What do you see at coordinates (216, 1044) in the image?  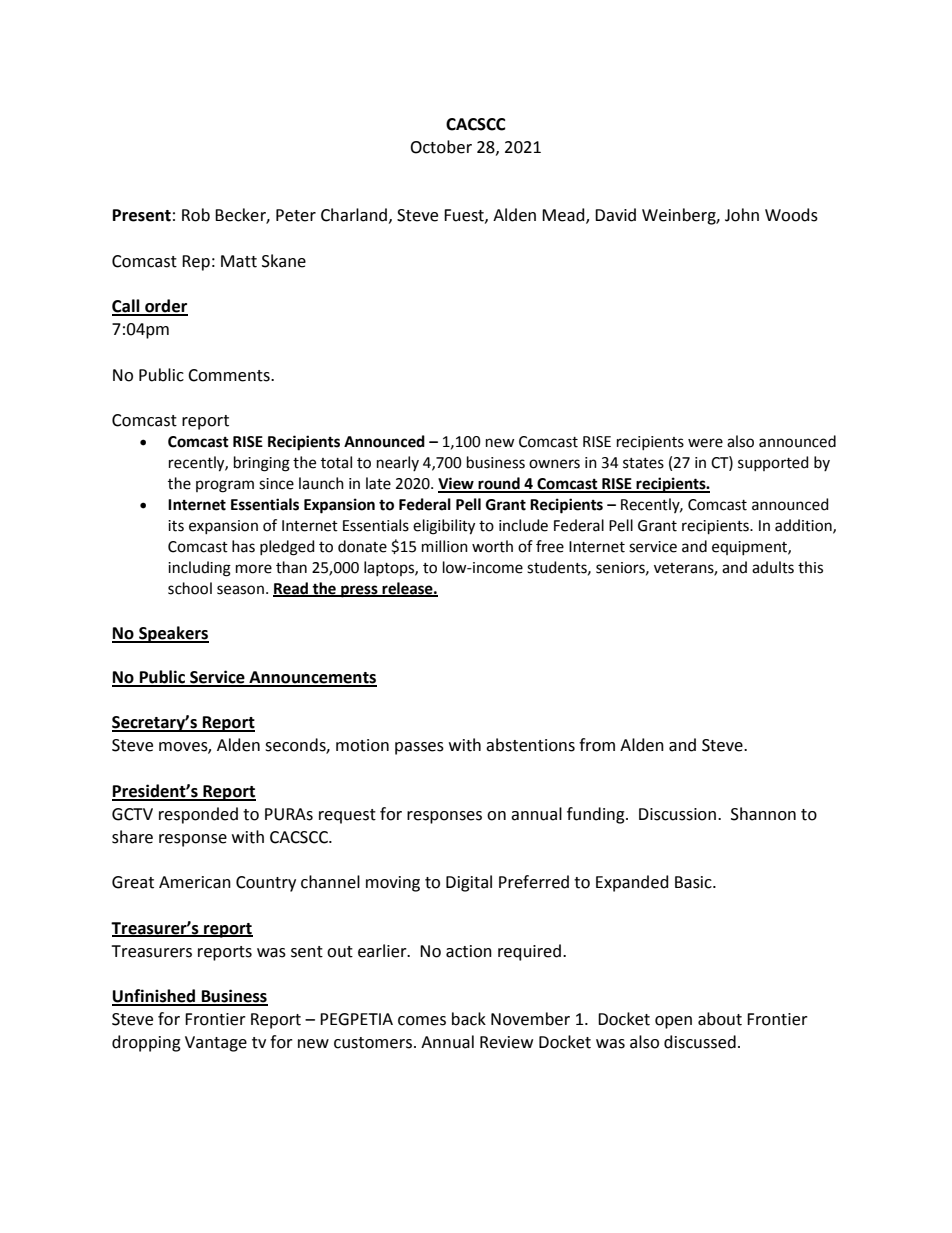 I see `Vantage` at bounding box center [216, 1044].
